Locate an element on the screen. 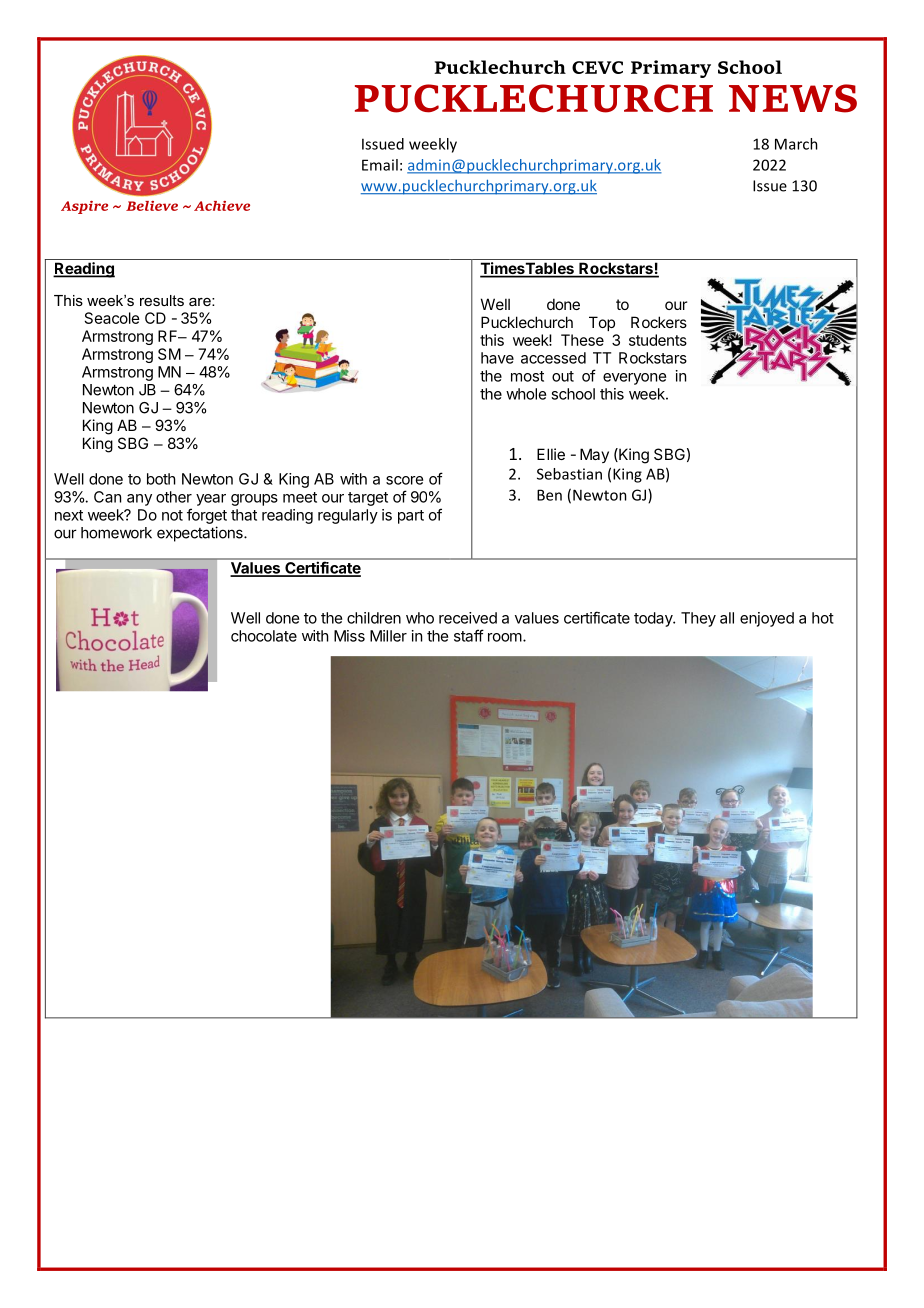  NEWS is located at coordinates (793, 98).
